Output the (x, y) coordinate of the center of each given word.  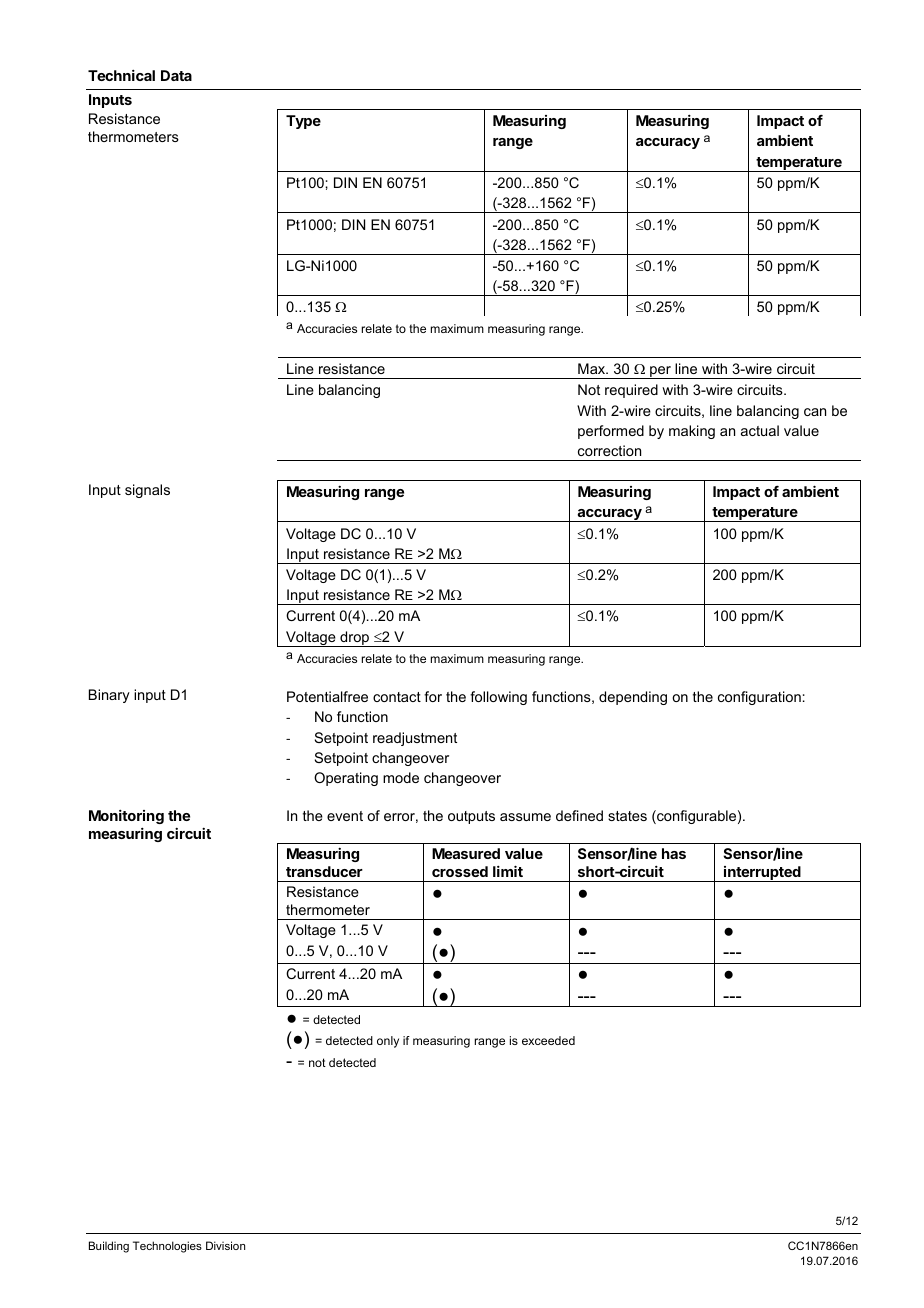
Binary (109, 696)
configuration (759, 698)
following (498, 698)
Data (176, 75)
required (631, 391)
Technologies (167, 1247)
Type (303, 122)
